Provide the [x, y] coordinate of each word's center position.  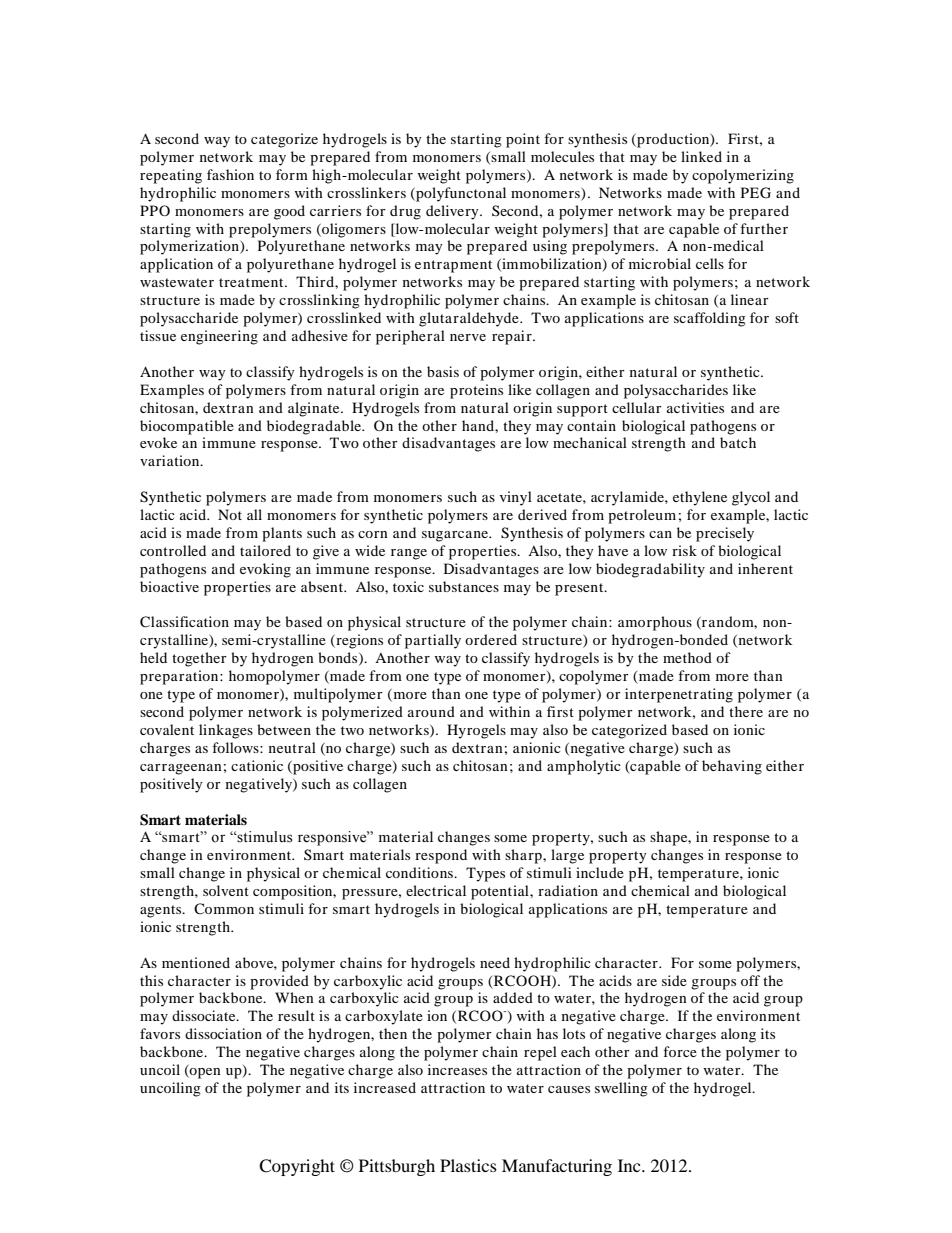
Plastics [468, 1165]
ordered [491, 639]
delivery [453, 212]
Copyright [297, 1167]
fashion [230, 174]
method [687, 657]
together [199, 659]
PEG [756, 193]
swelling [621, 1089]
